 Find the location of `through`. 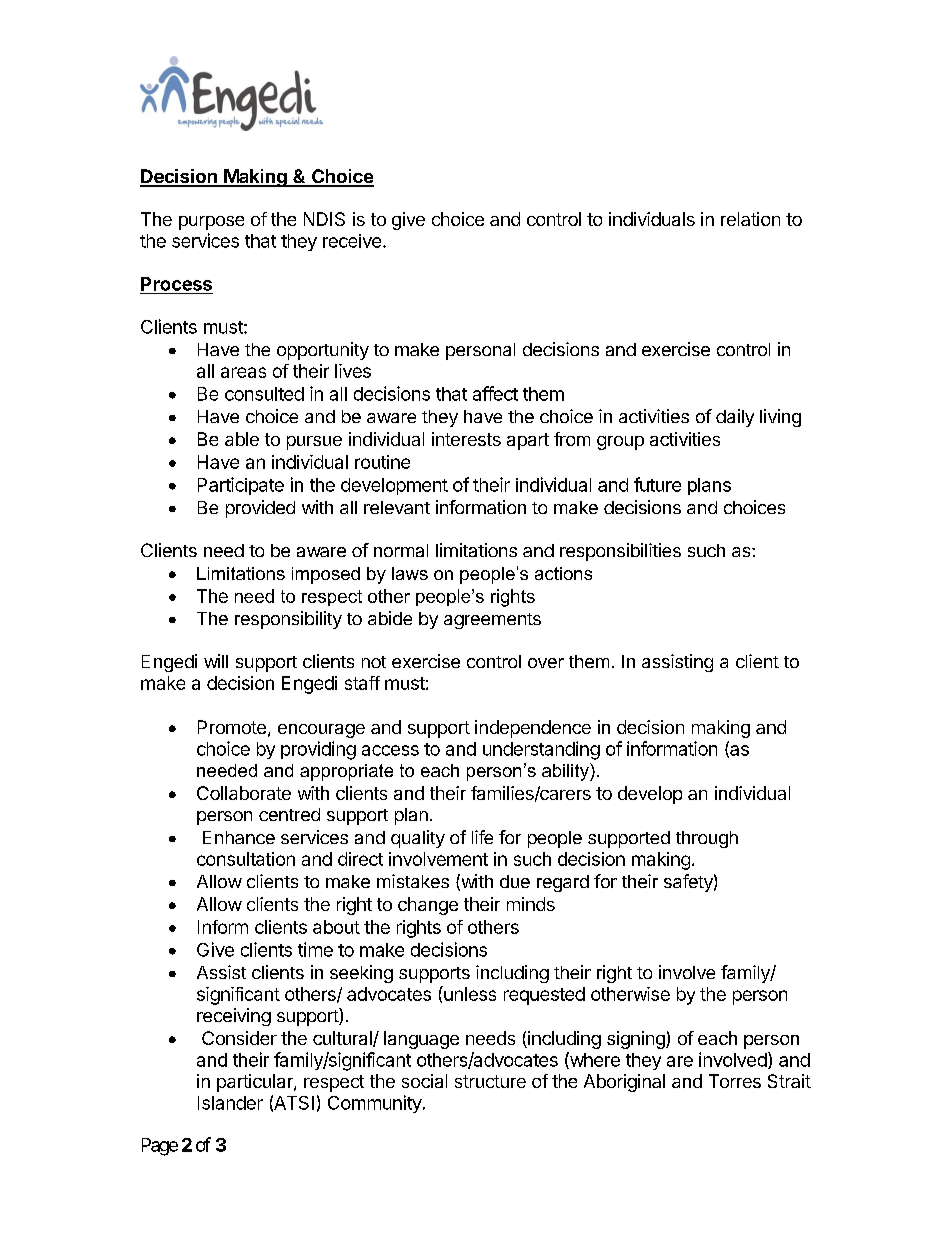

through is located at coordinates (707, 839).
